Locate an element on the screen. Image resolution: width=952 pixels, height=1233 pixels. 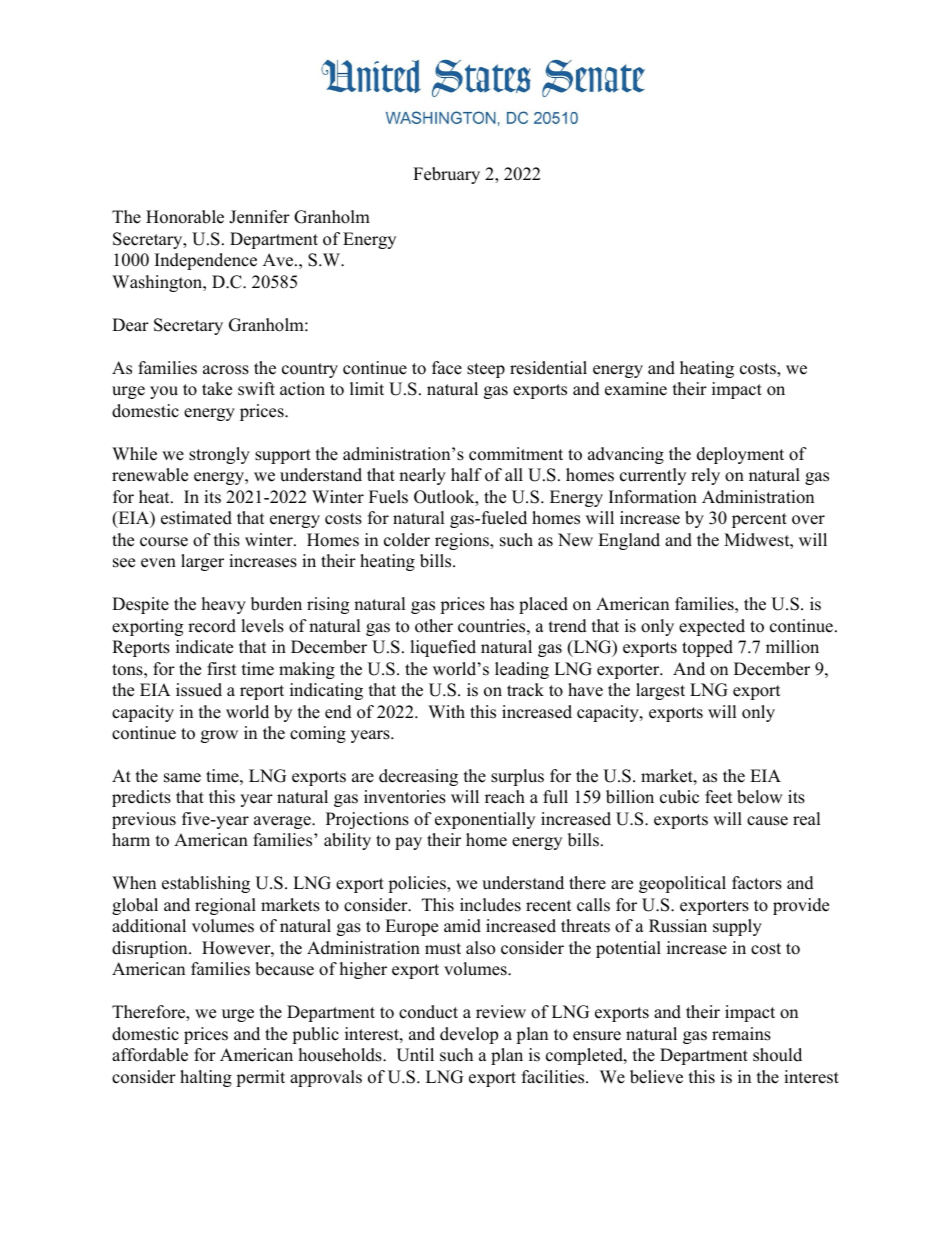
halting is located at coordinates (206, 1078).
